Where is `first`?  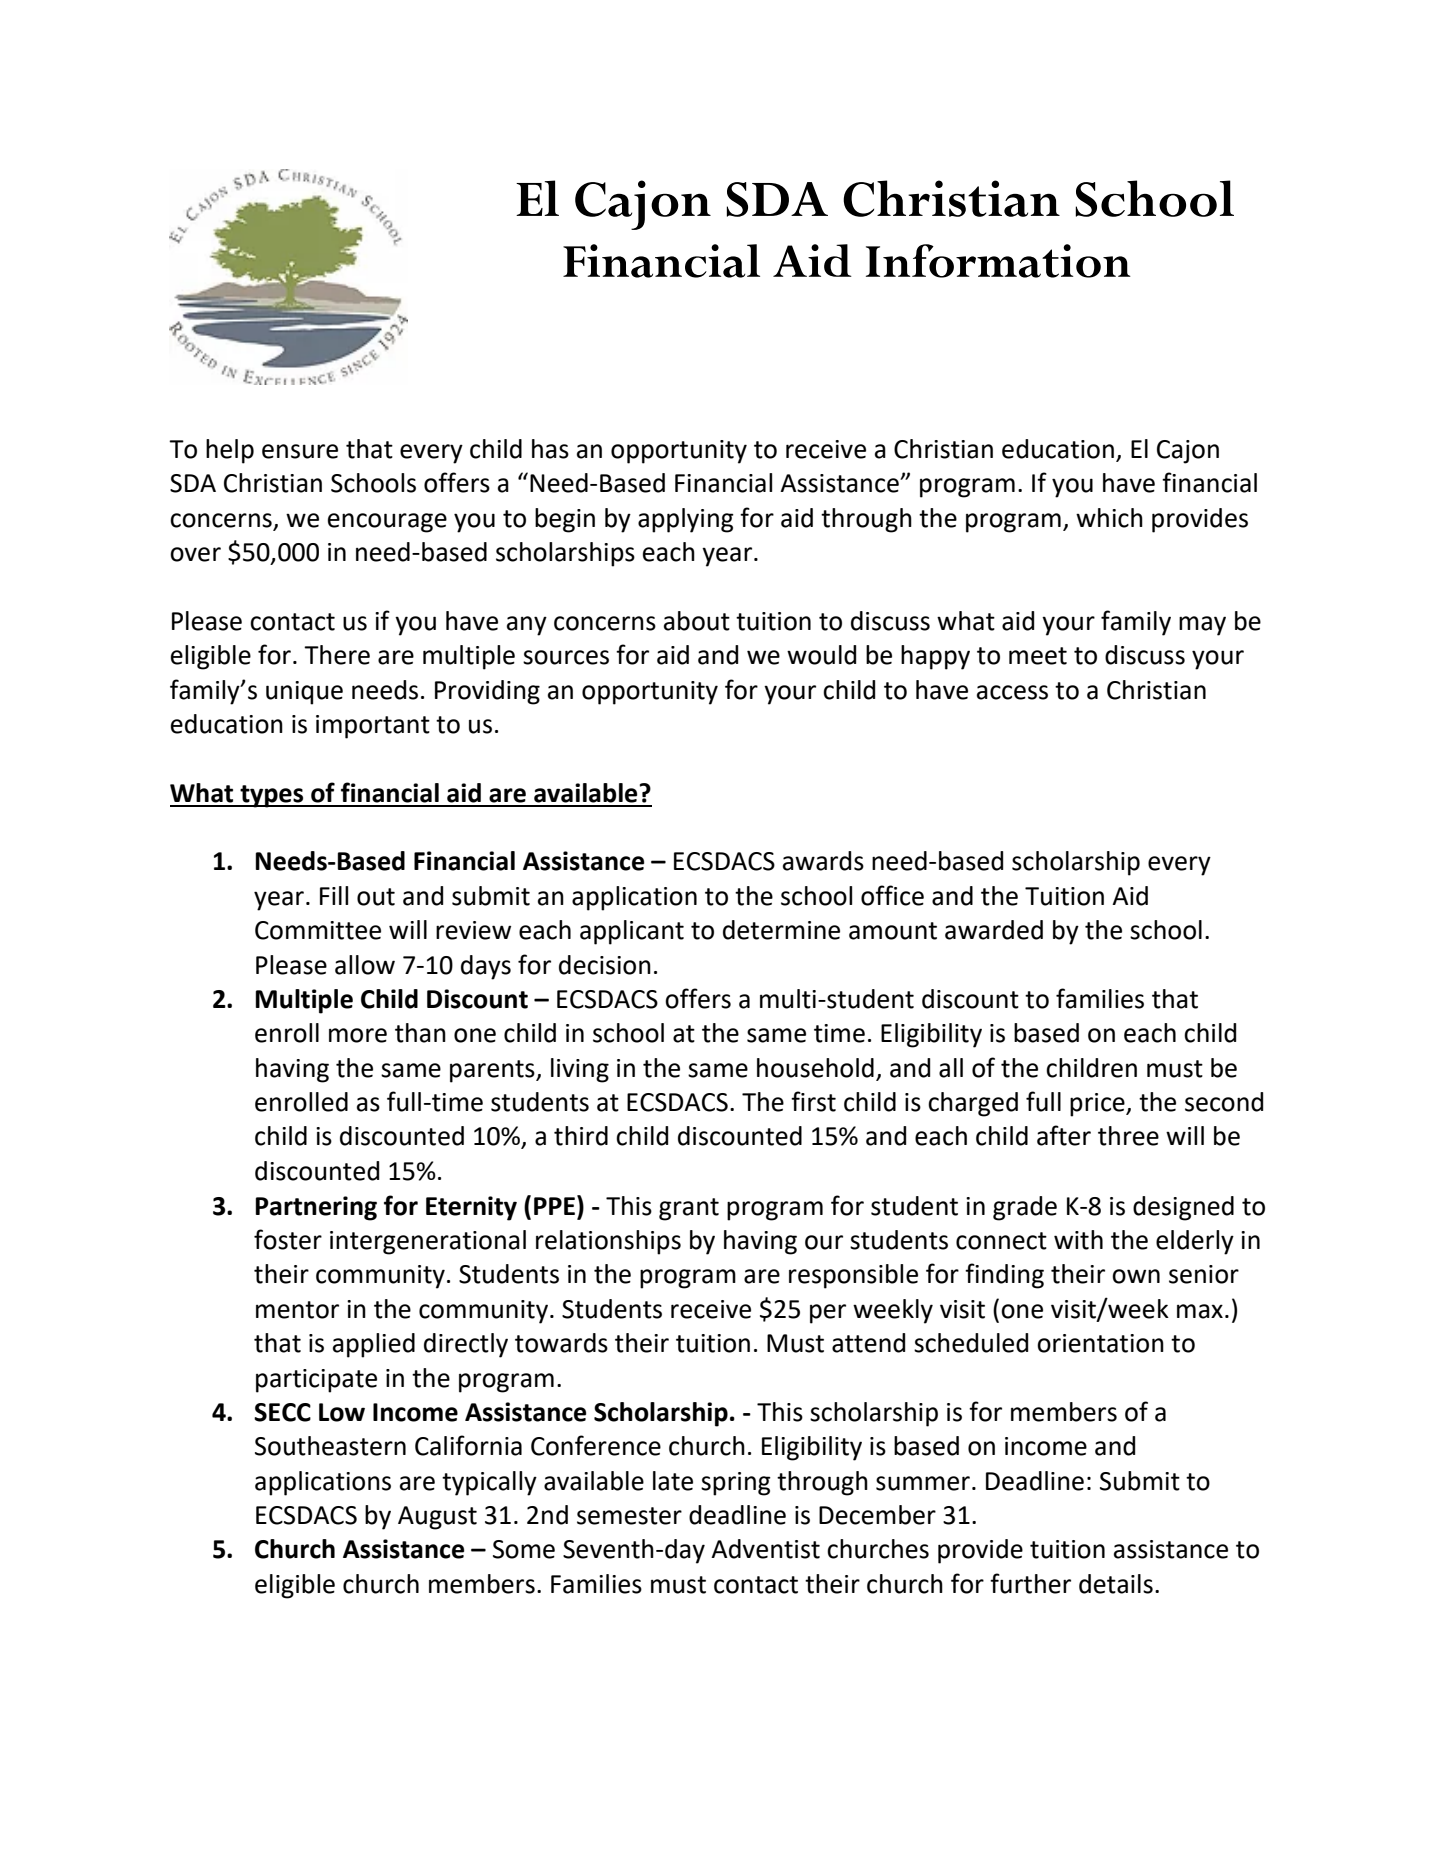 first is located at coordinates (813, 1101).
